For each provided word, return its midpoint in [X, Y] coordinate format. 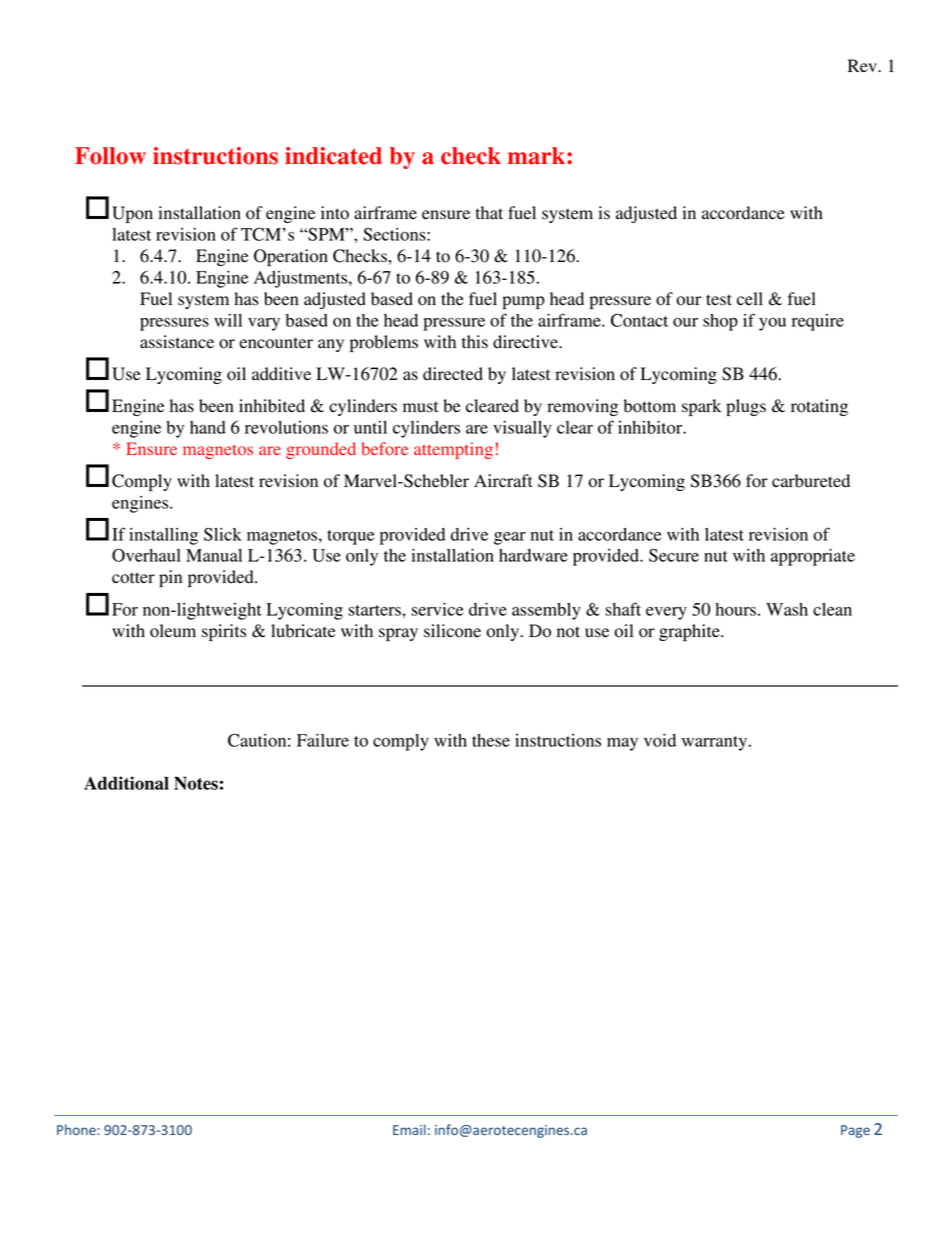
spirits [224, 632]
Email [409, 1129]
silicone [452, 631]
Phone [77, 1129]
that [489, 213]
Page [855, 1131]
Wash [787, 609]
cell [750, 299]
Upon [132, 214]
